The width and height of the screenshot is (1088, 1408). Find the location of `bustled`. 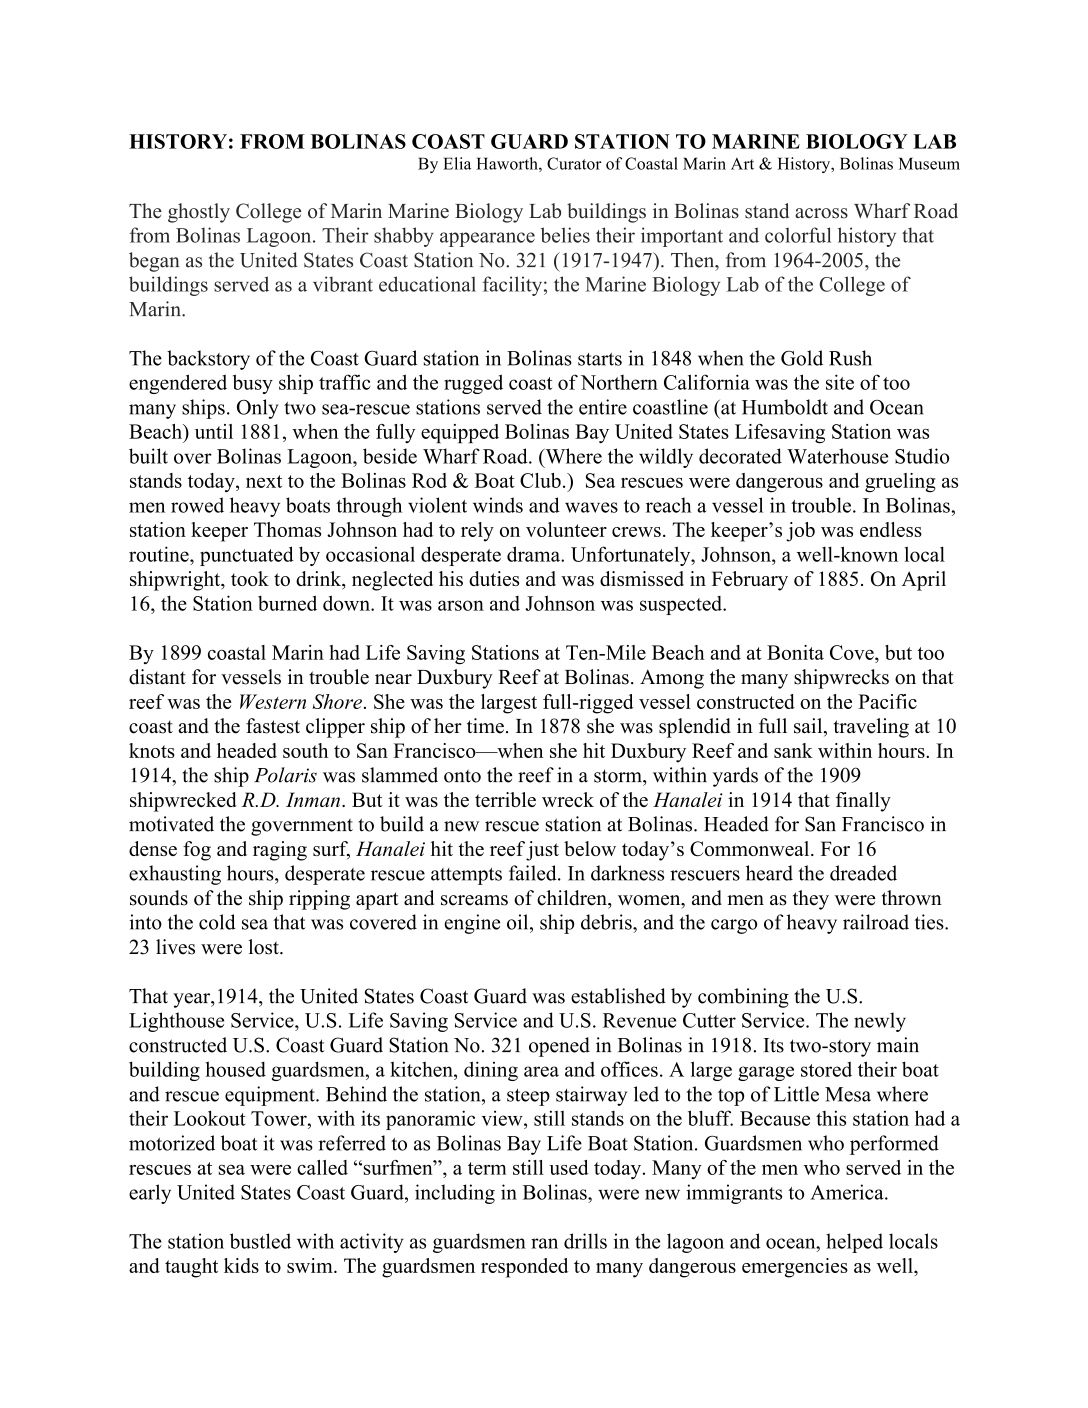

bustled is located at coordinates (260, 1241).
